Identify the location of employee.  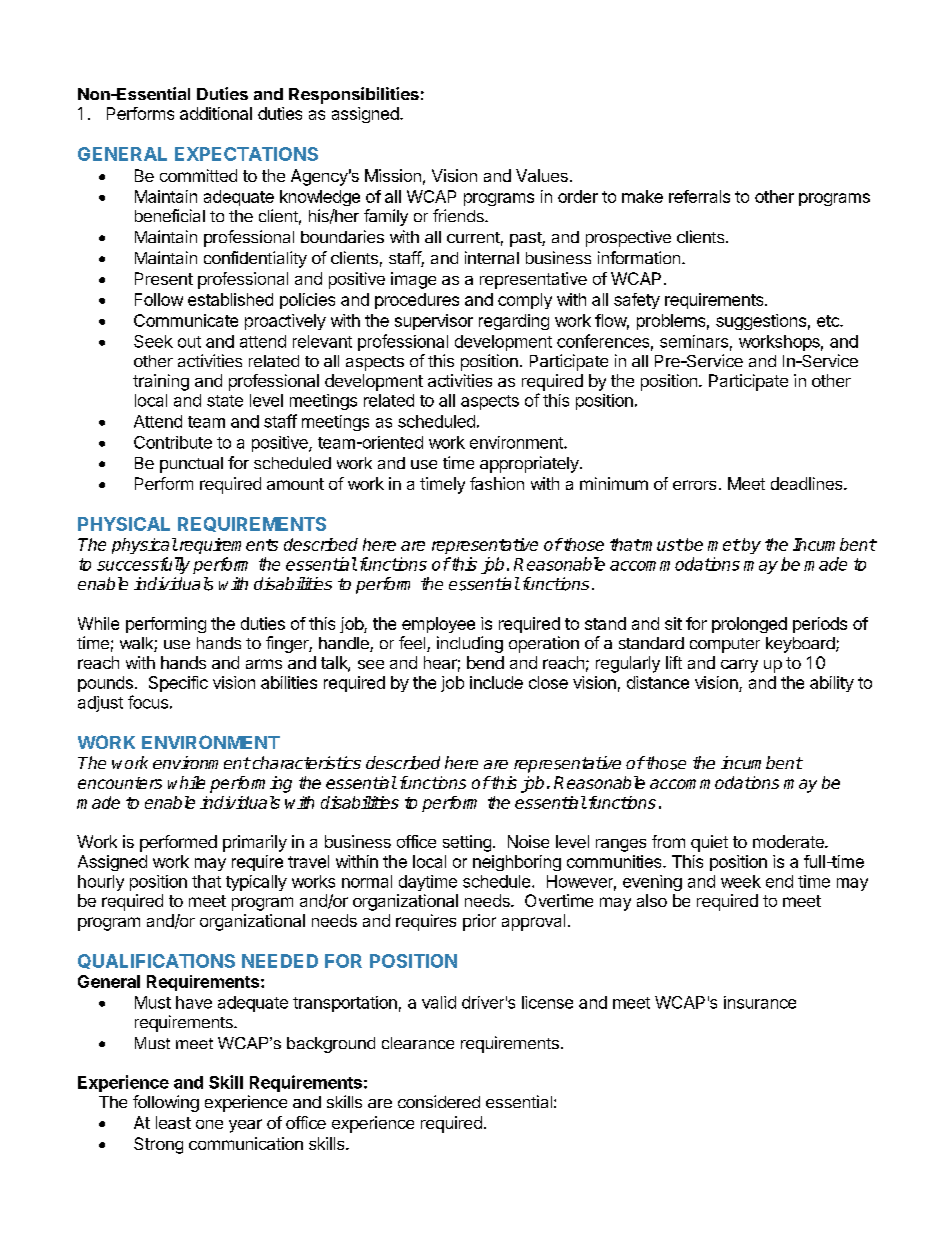
(438, 625).
